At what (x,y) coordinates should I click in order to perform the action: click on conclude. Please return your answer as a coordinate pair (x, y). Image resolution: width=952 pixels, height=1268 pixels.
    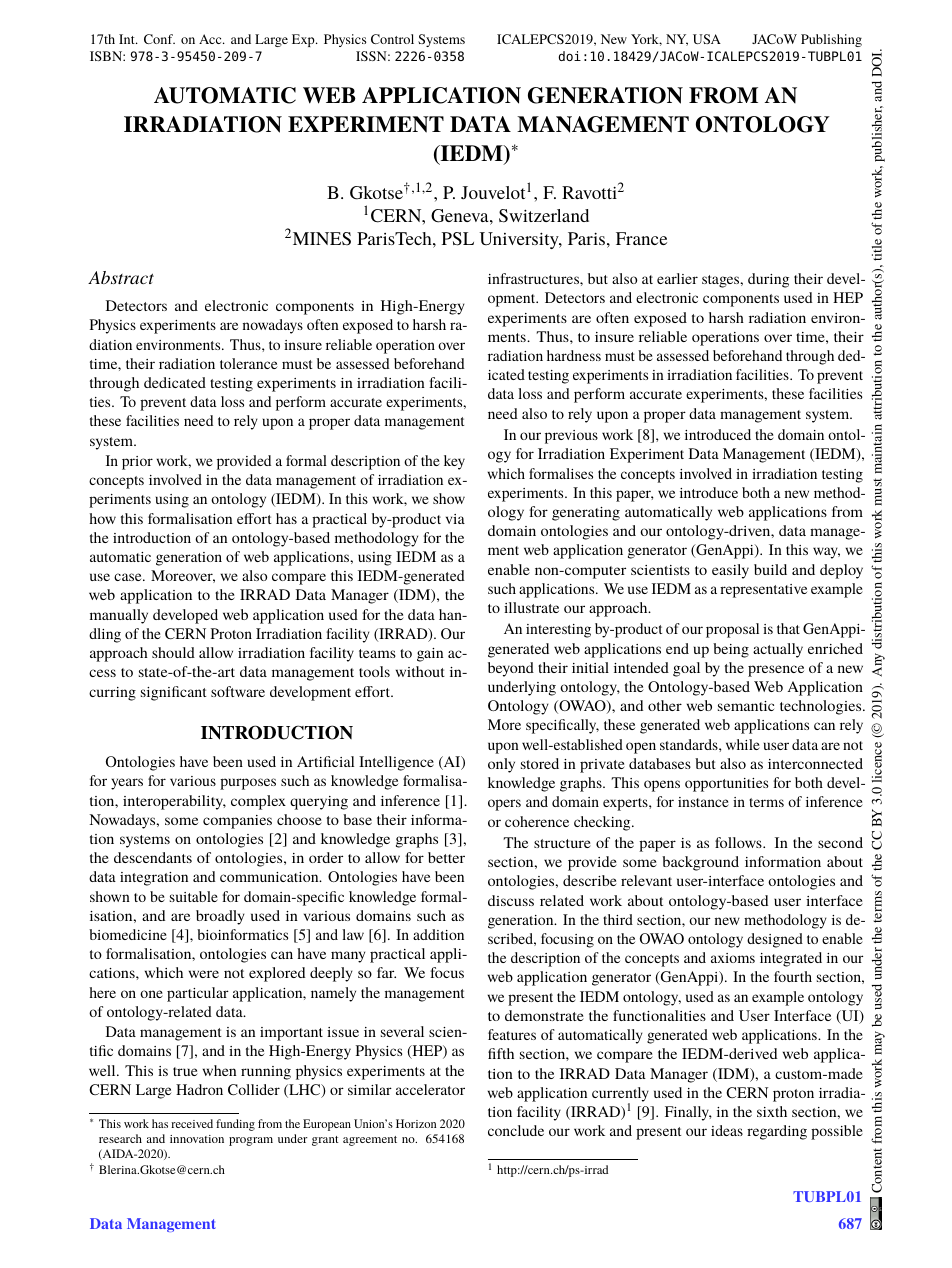
    Looking at the image, I should click on (516, 1130).
